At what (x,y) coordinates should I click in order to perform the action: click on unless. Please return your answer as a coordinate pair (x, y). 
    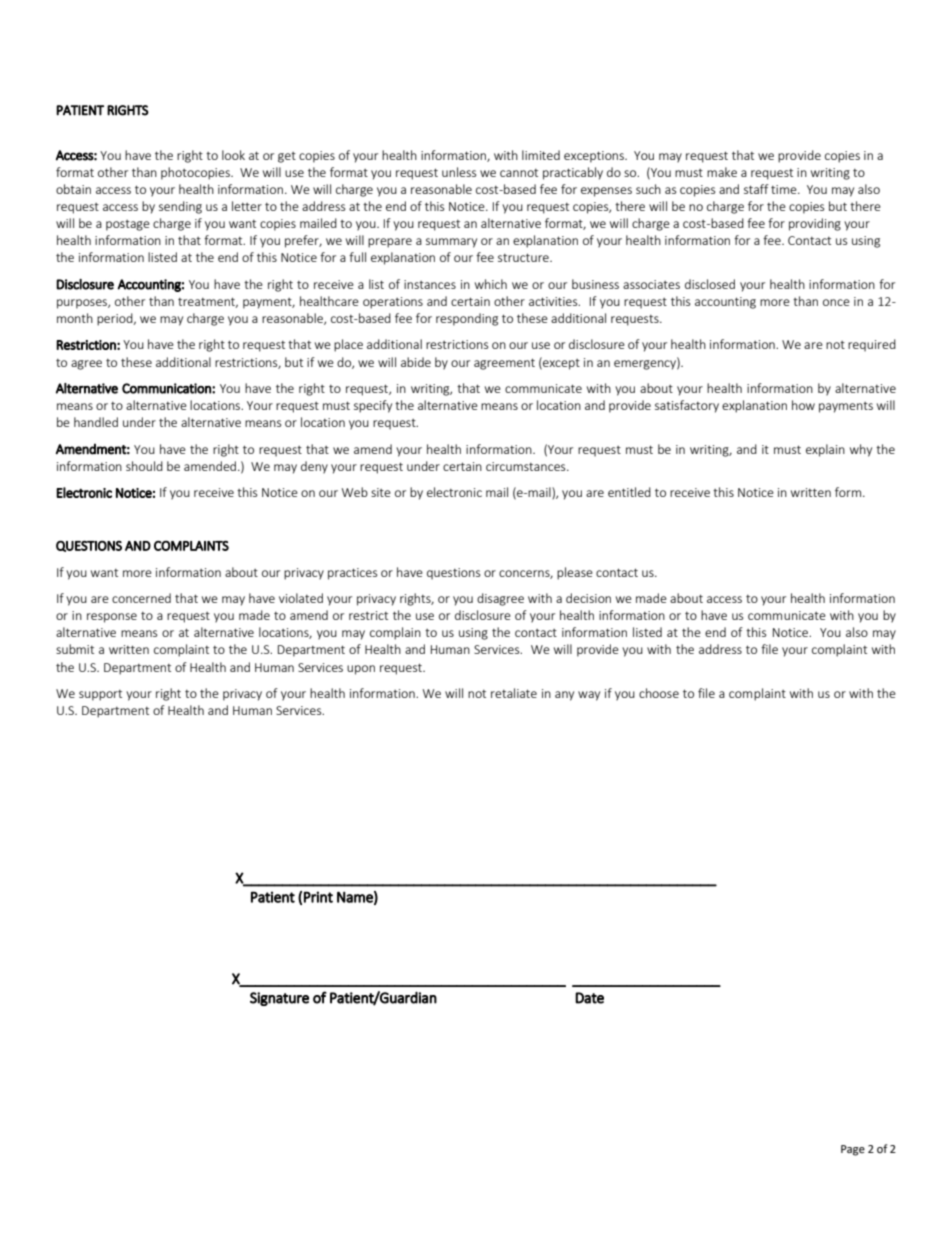
    Looking at the image, I should click on (459, 172).
